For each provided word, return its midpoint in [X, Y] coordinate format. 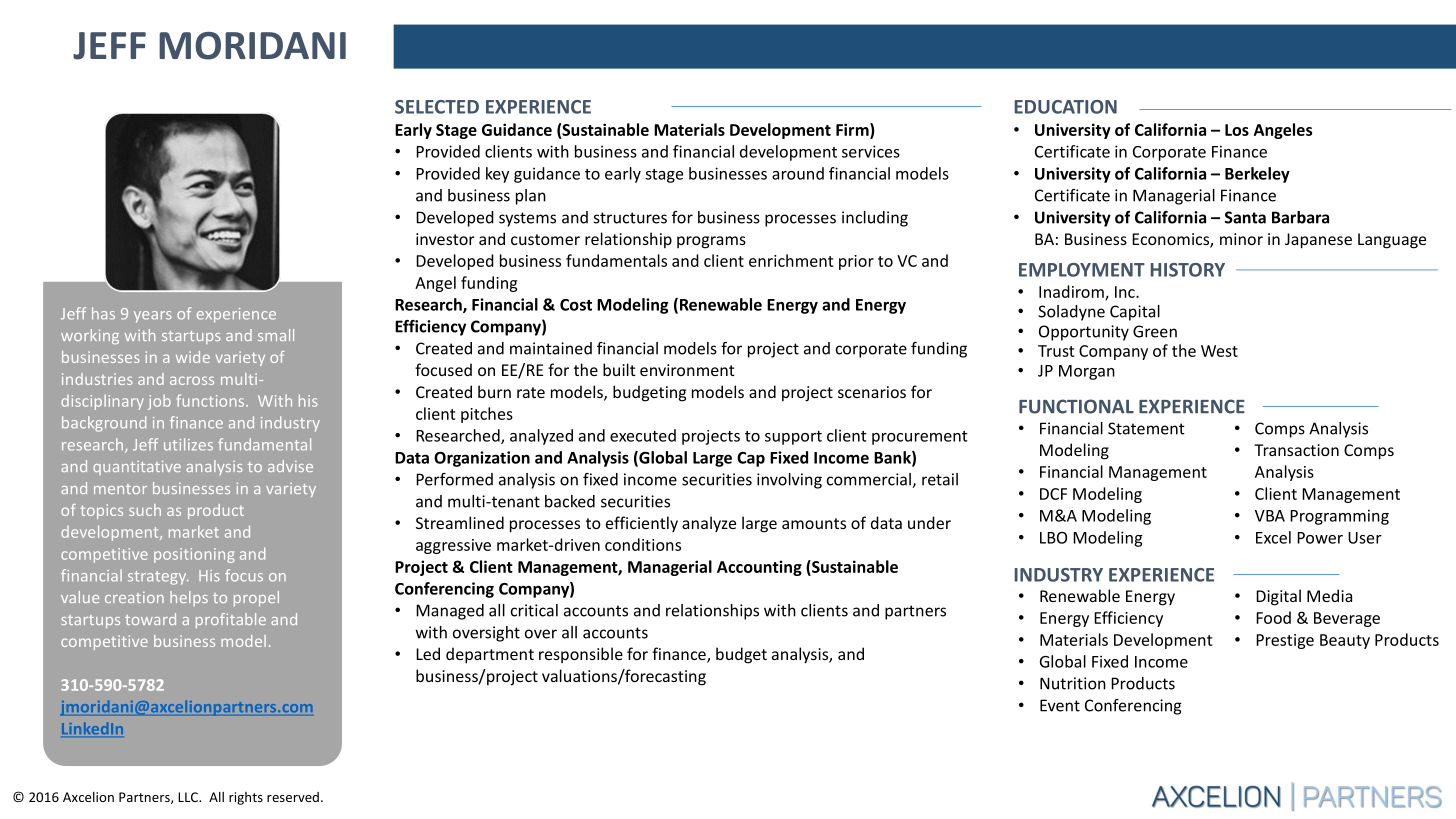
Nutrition [1073, 683]
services [871, 151]
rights [246, 798]
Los [1237, 130]
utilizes [188, 444]
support [793, 438]
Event [1060, 705]
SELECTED [437, 107]
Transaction [1296, 450]
